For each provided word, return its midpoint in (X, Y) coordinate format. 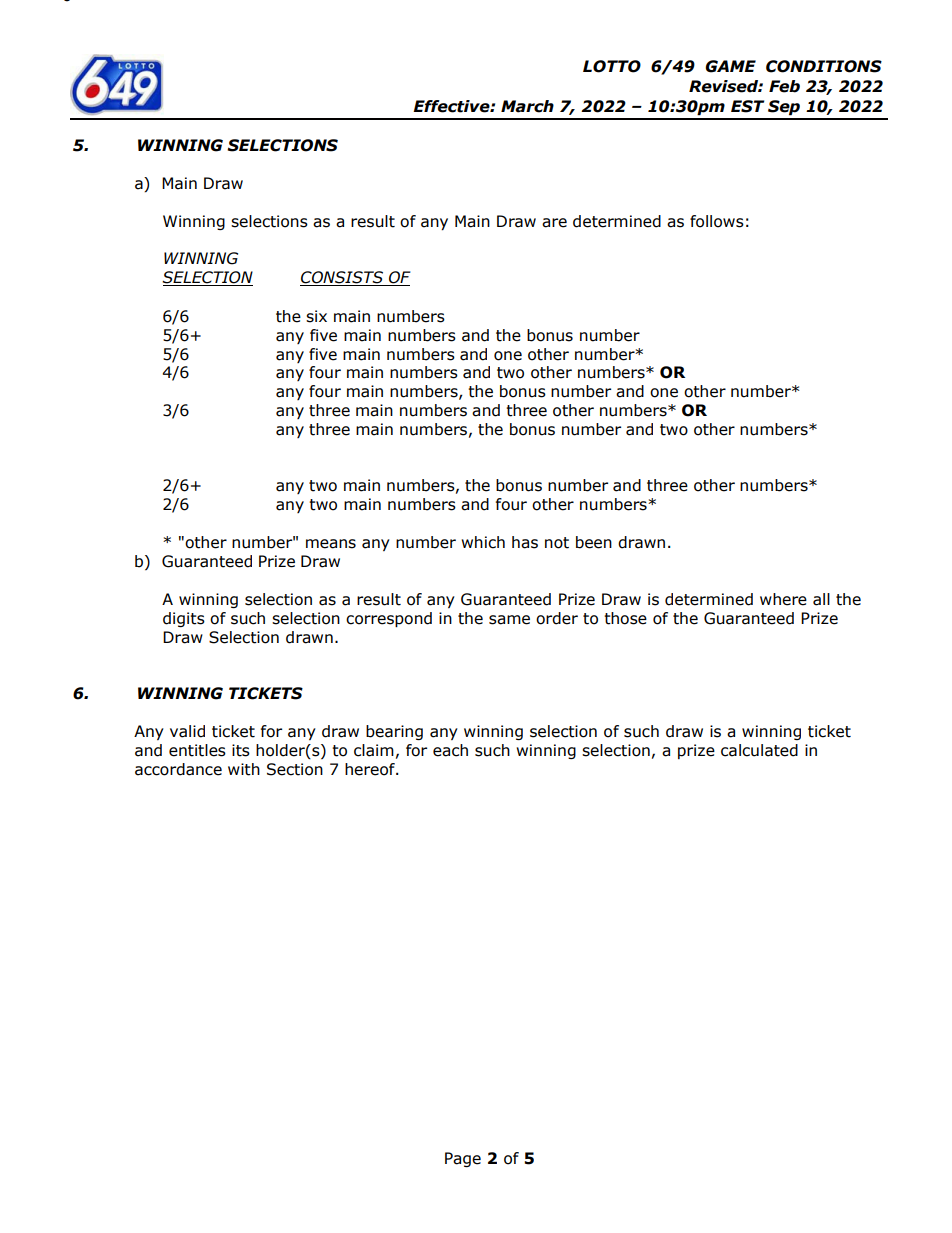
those (625, 618)
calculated (759, 750)
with (244, 769)
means (331, 544)
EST (747, 106)
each (450, 750)
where (783, 599)
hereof (371, 769)
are (554, 223)
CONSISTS (343, 278)
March (527, 106)
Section (295, 769)
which (483, 542)
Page (463, 1159)
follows (717, 221)
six (316, 316)
